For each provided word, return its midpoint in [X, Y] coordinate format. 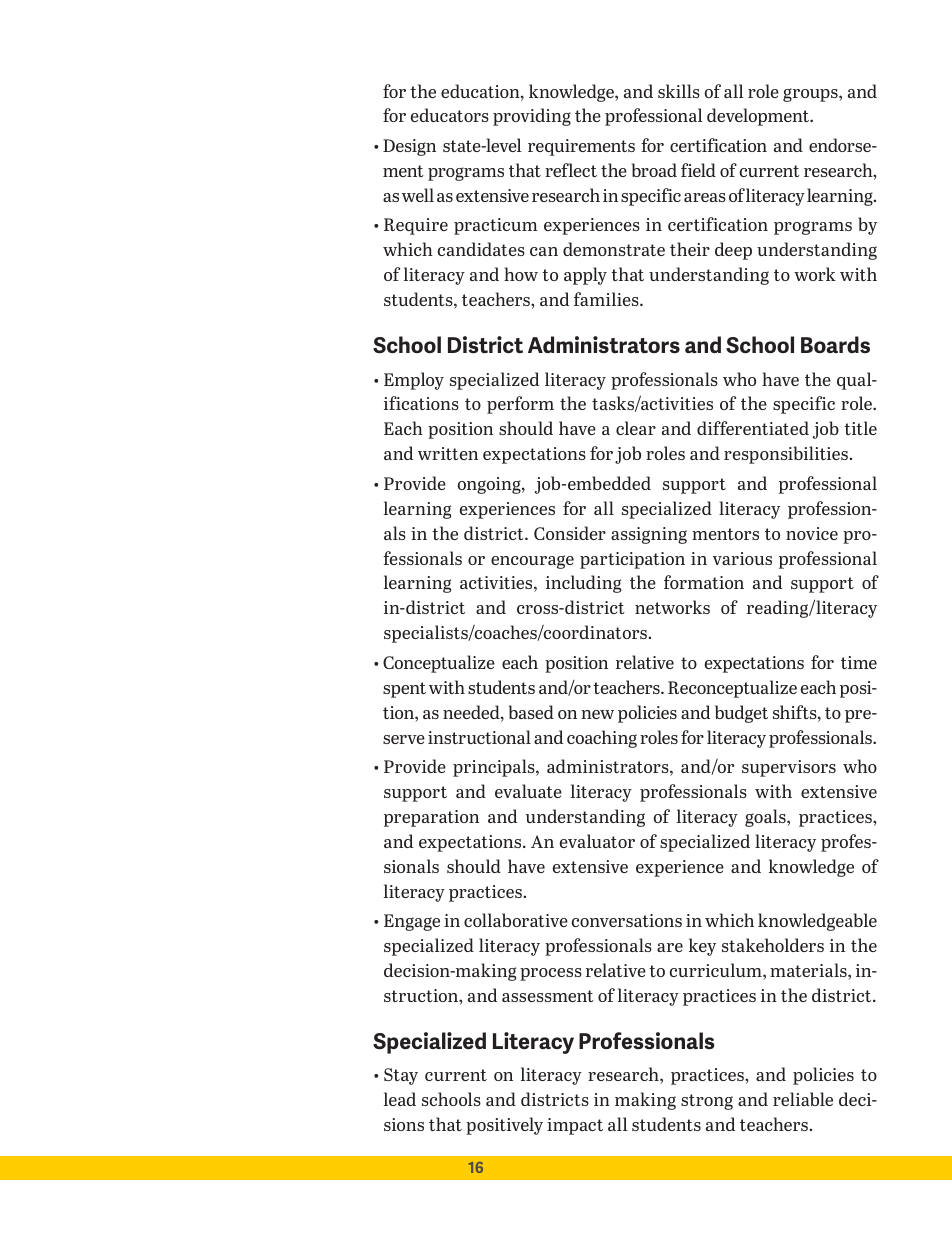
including [583, 584]
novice [812, 533]
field [698, 170]
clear [636, 428]
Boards [835, 344]
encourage [532, 562]
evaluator [597, 841]
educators [449, 115]
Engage [412, 922]
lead [400, 1099]
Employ [414, 381]
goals [766, 818]
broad [654, 170]
